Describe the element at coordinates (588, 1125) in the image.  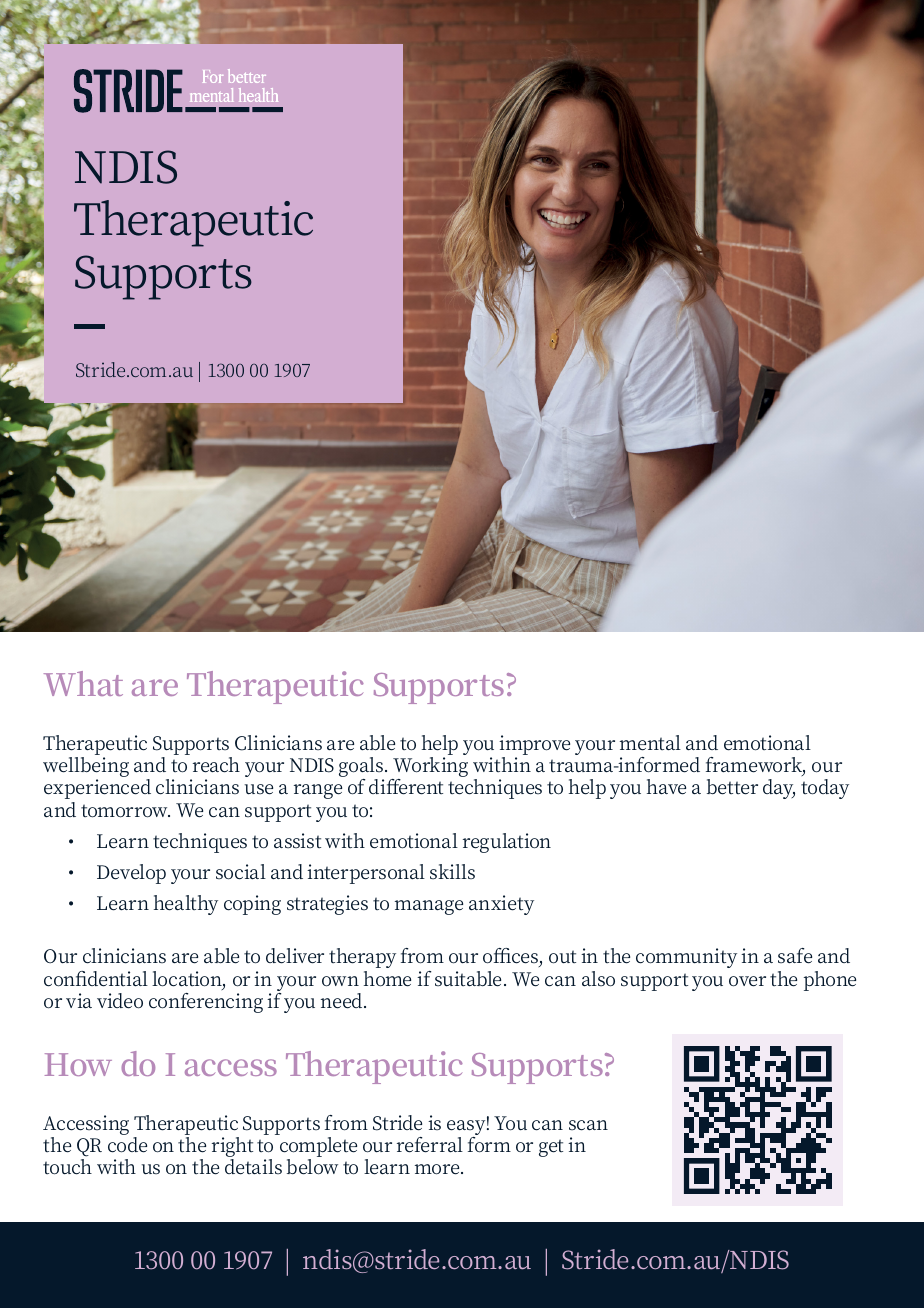
I see `scan` at that location.
